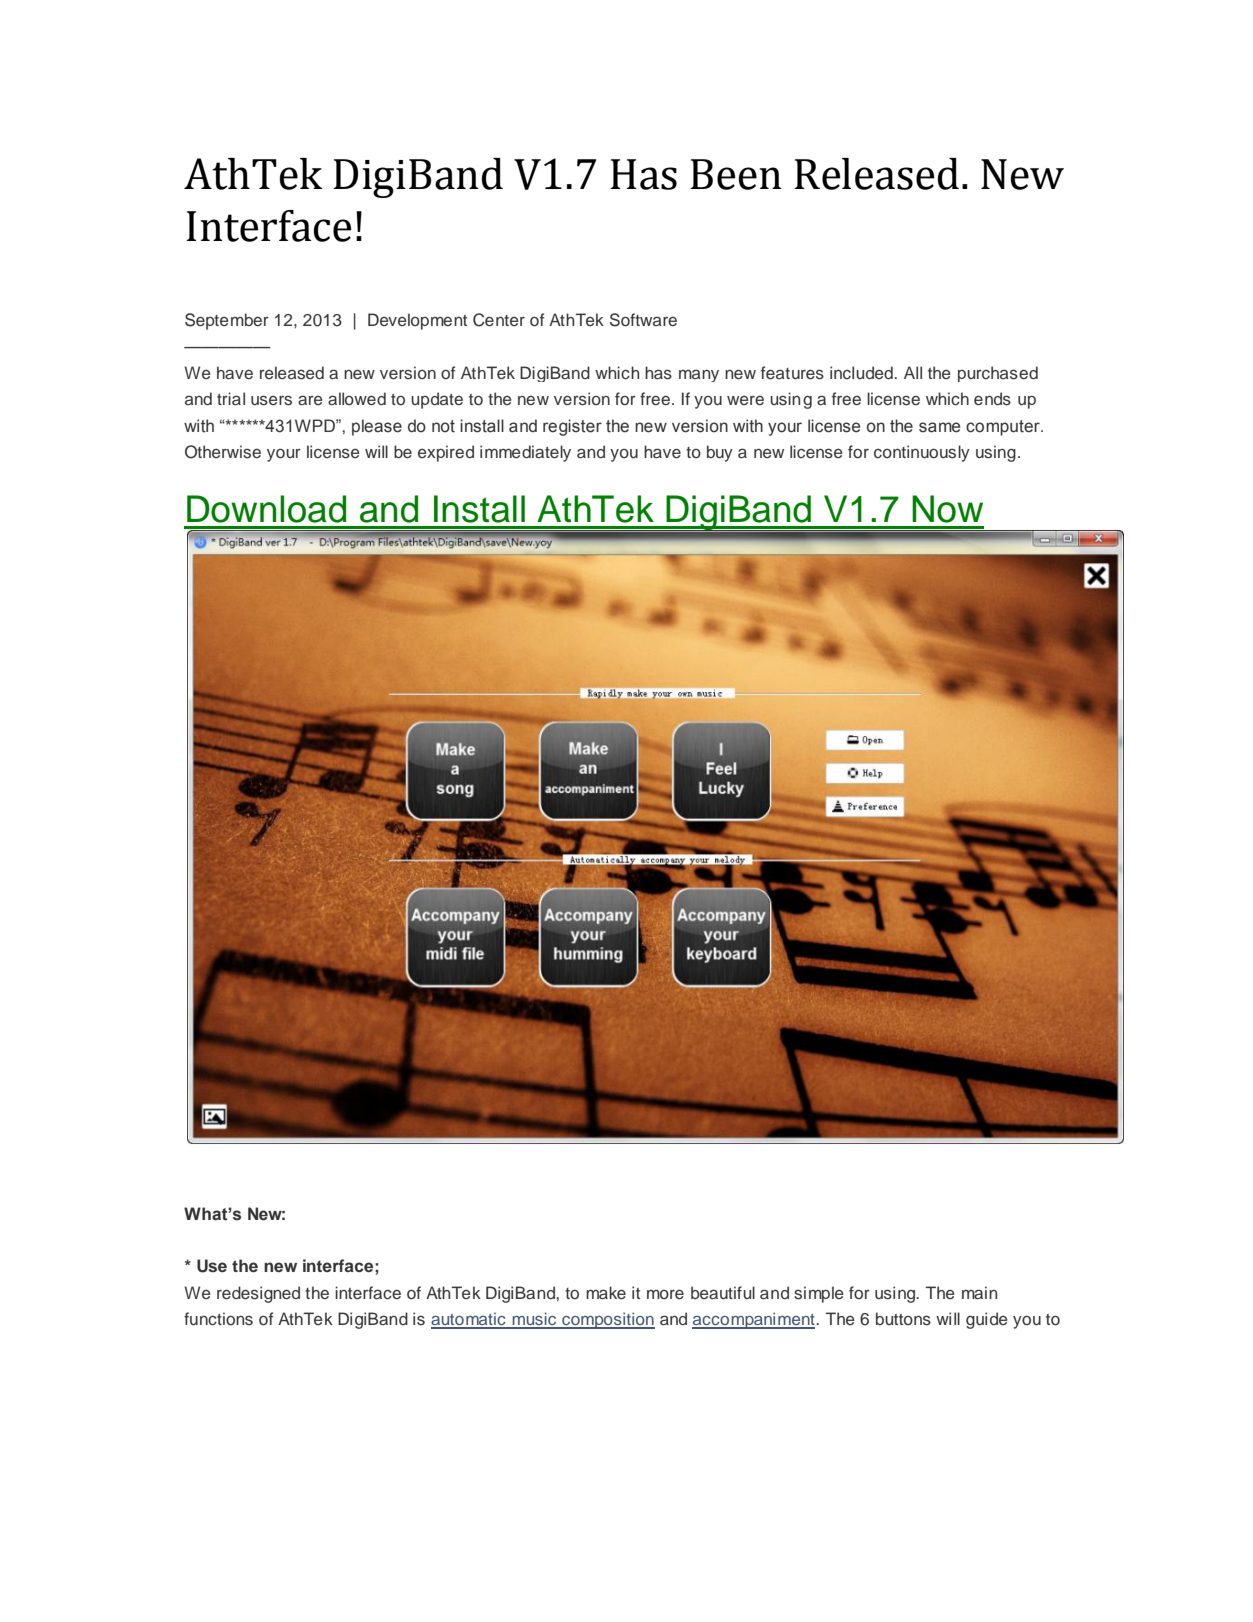  I want to click on immediately, so click(525, 453).
